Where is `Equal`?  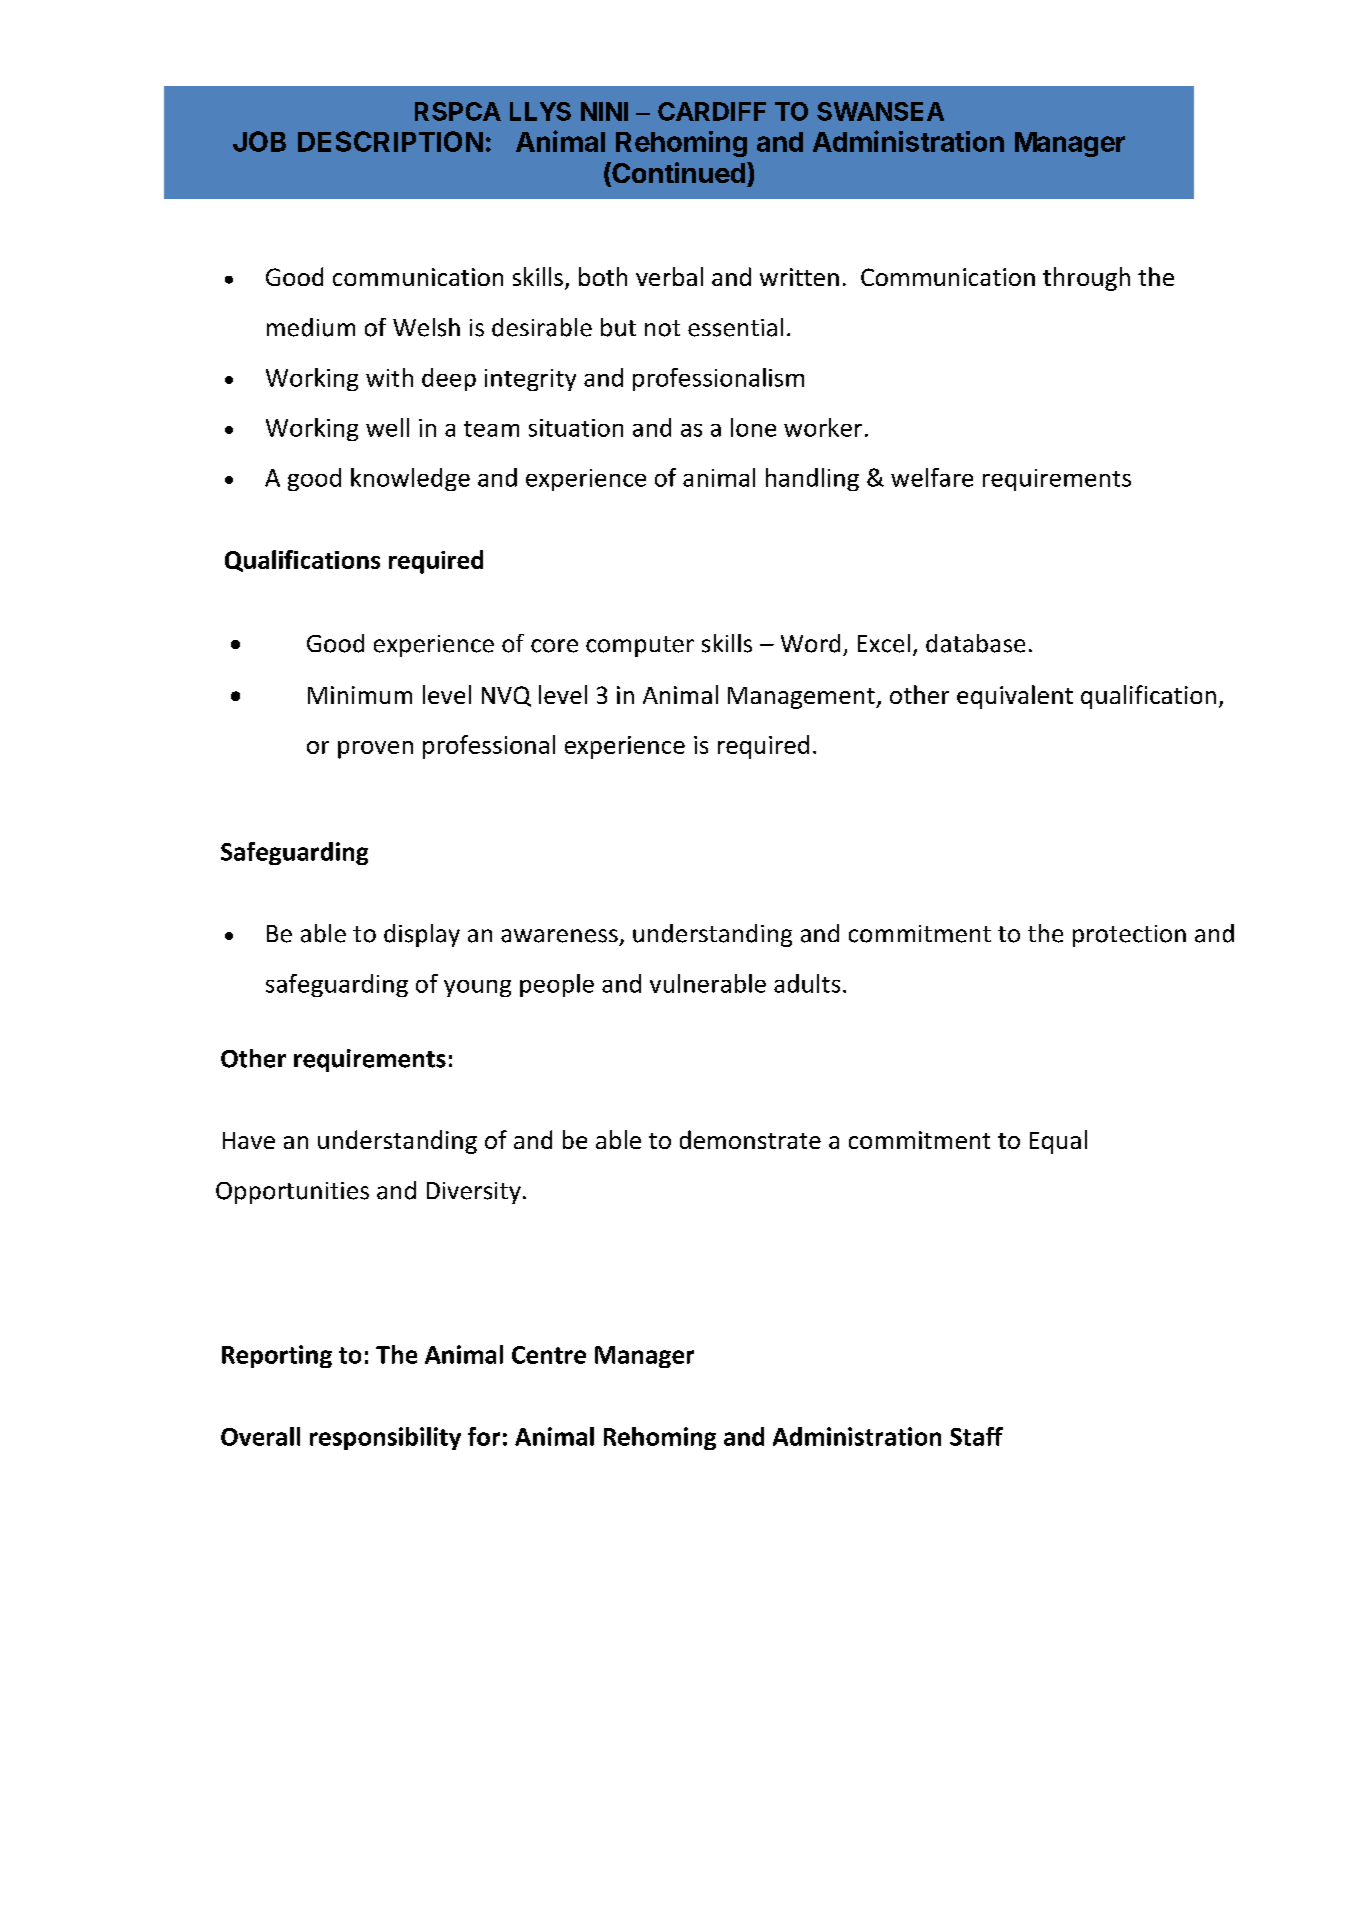
Equal is located at coordinates (1058, 1142).
